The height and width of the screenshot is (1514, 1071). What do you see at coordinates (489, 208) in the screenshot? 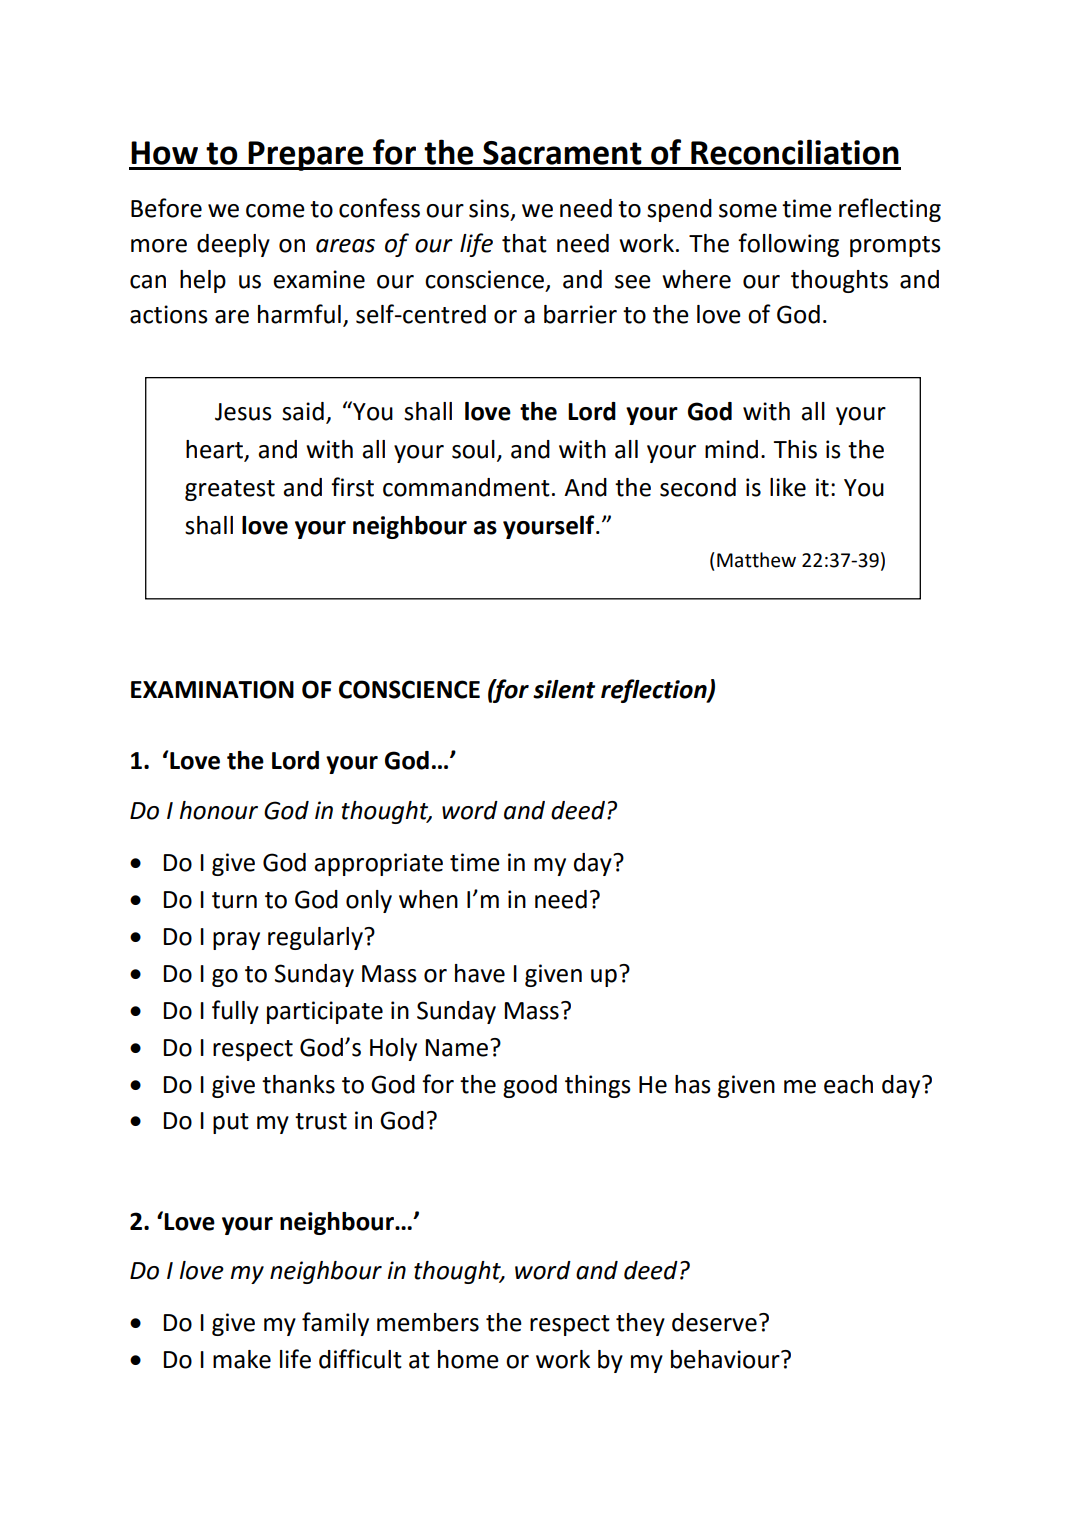
I see `sins` at bounding box center [489, 208].
